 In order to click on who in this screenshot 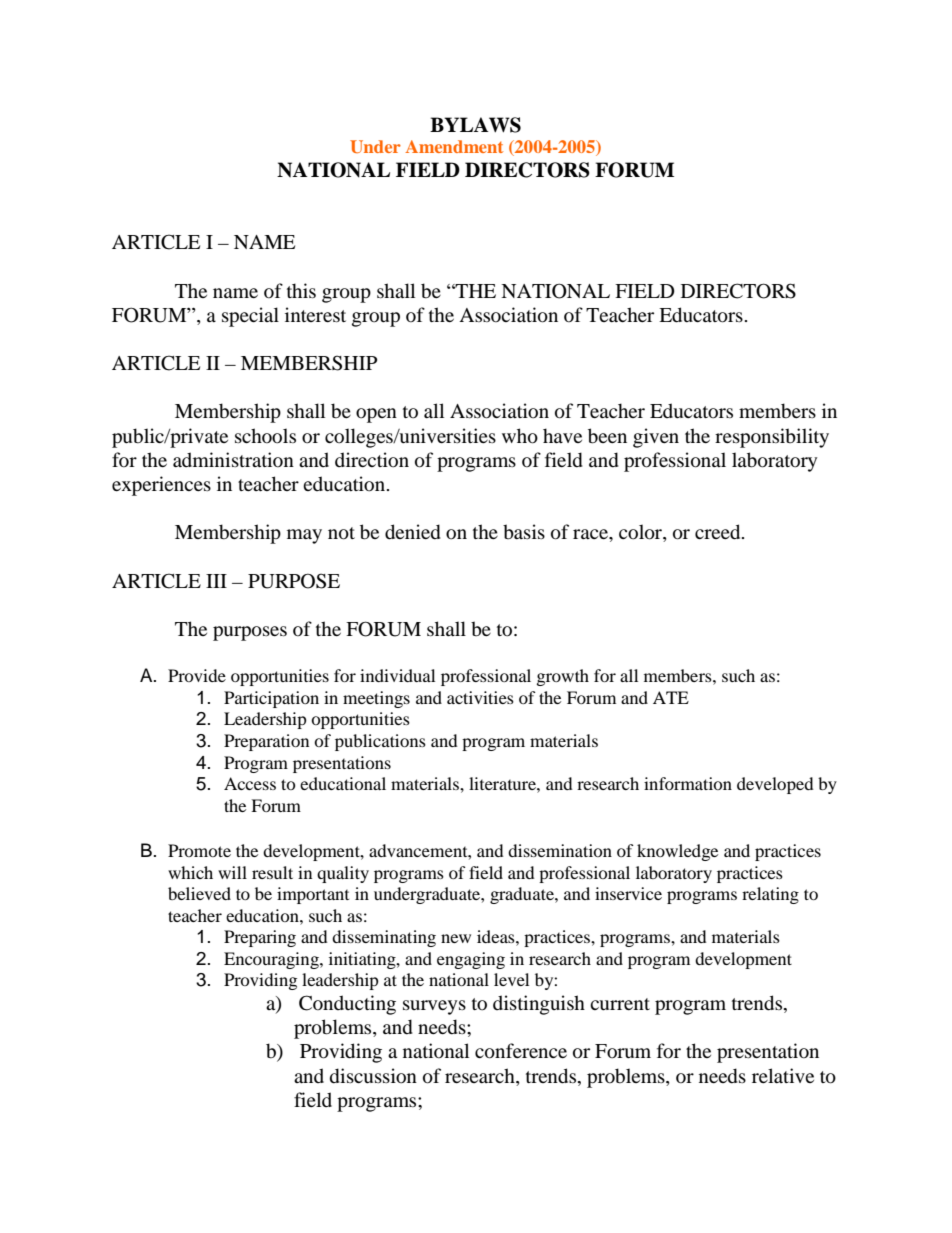, I will do `click(520, 436)`.
